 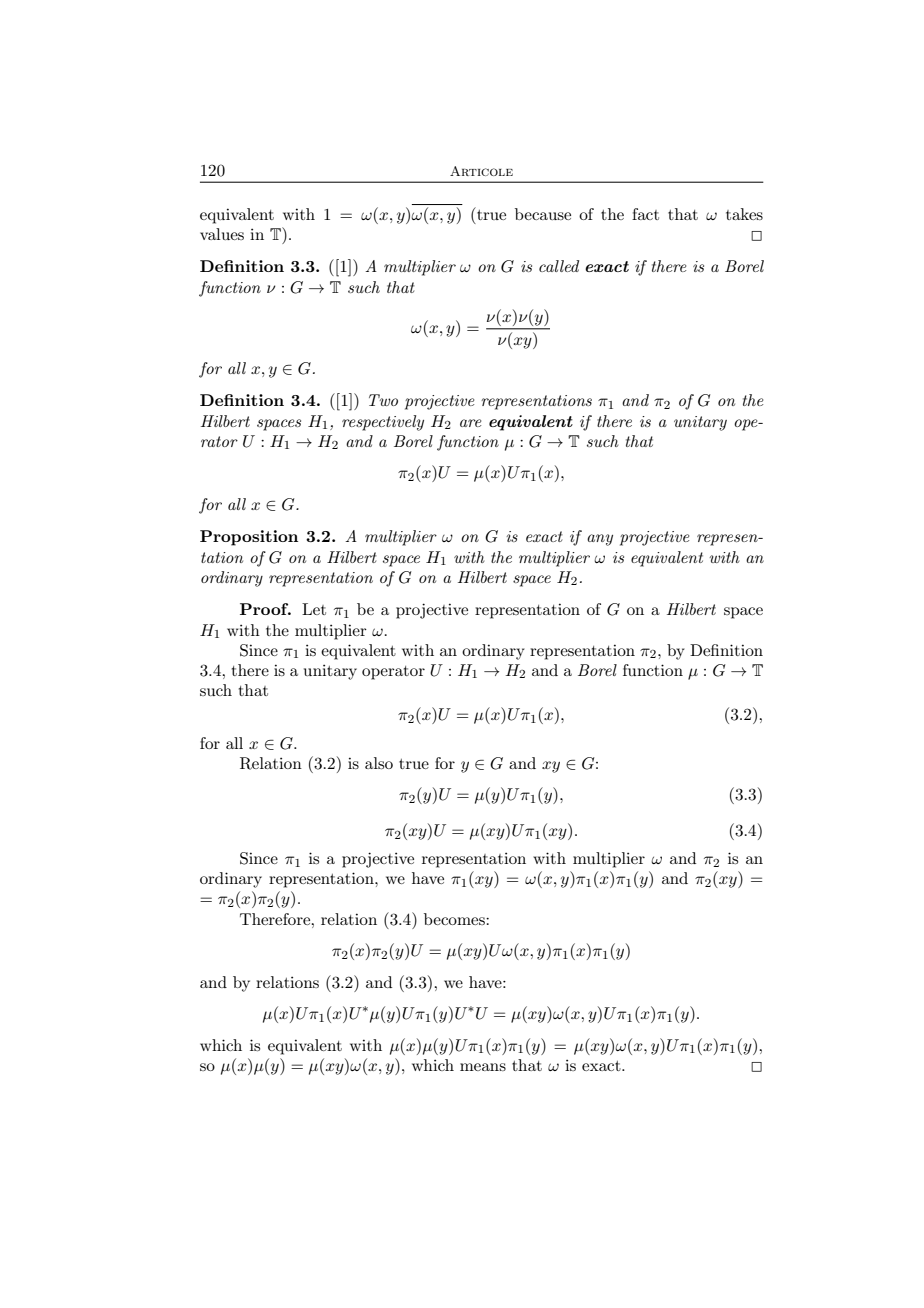 I want to click on Proof, so click(x=265, y=609).
